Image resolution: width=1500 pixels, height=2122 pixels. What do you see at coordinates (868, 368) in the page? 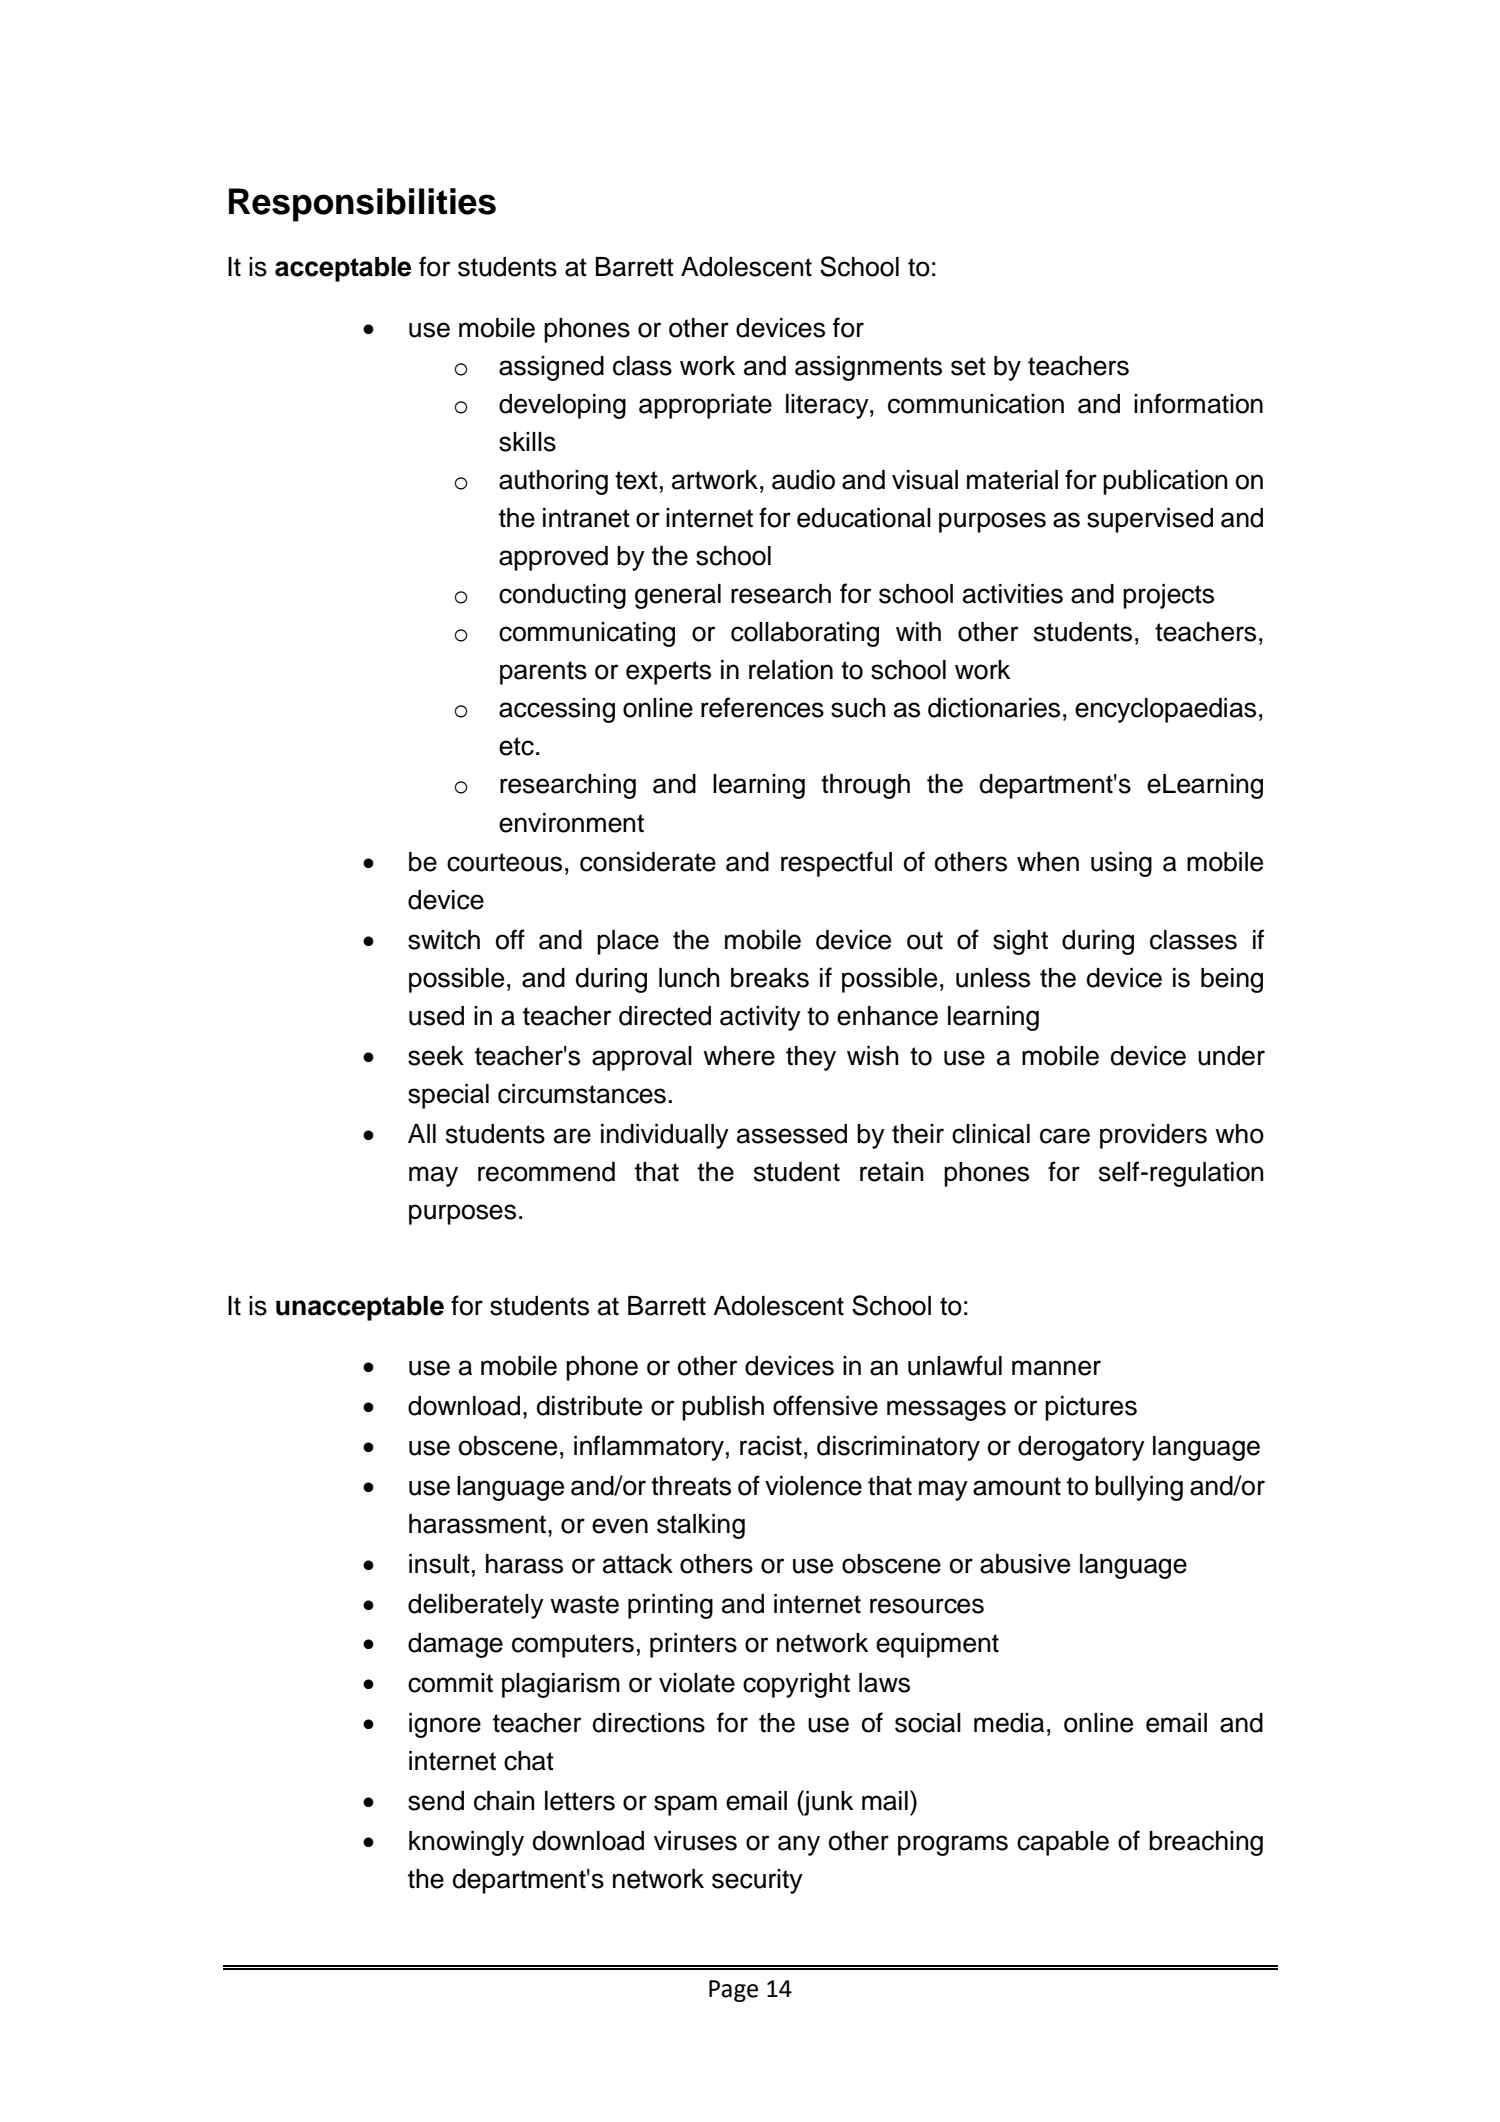
I see `assignments` at bounding box center [868, 368].
